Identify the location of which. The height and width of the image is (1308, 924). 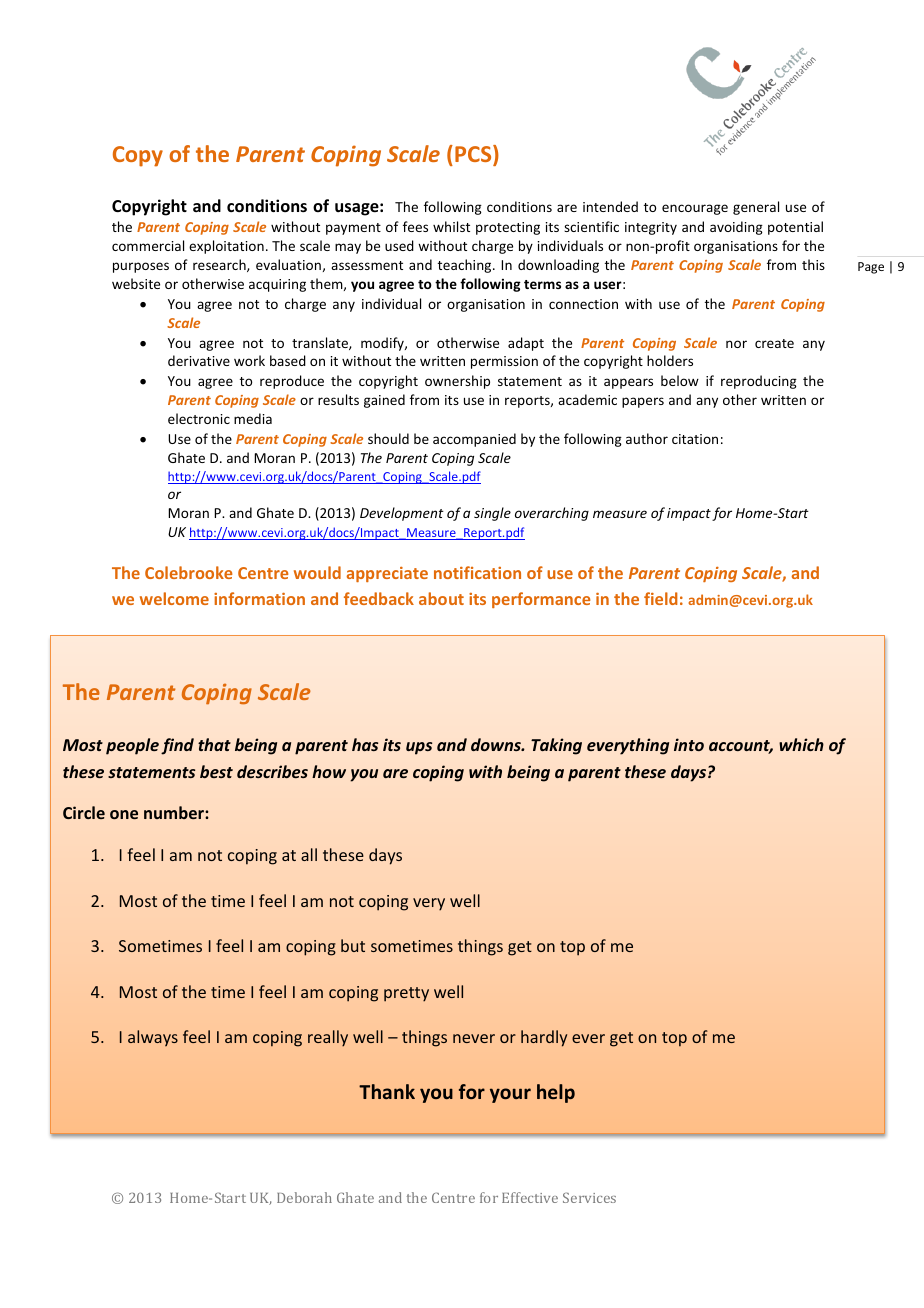
(801, 744).
